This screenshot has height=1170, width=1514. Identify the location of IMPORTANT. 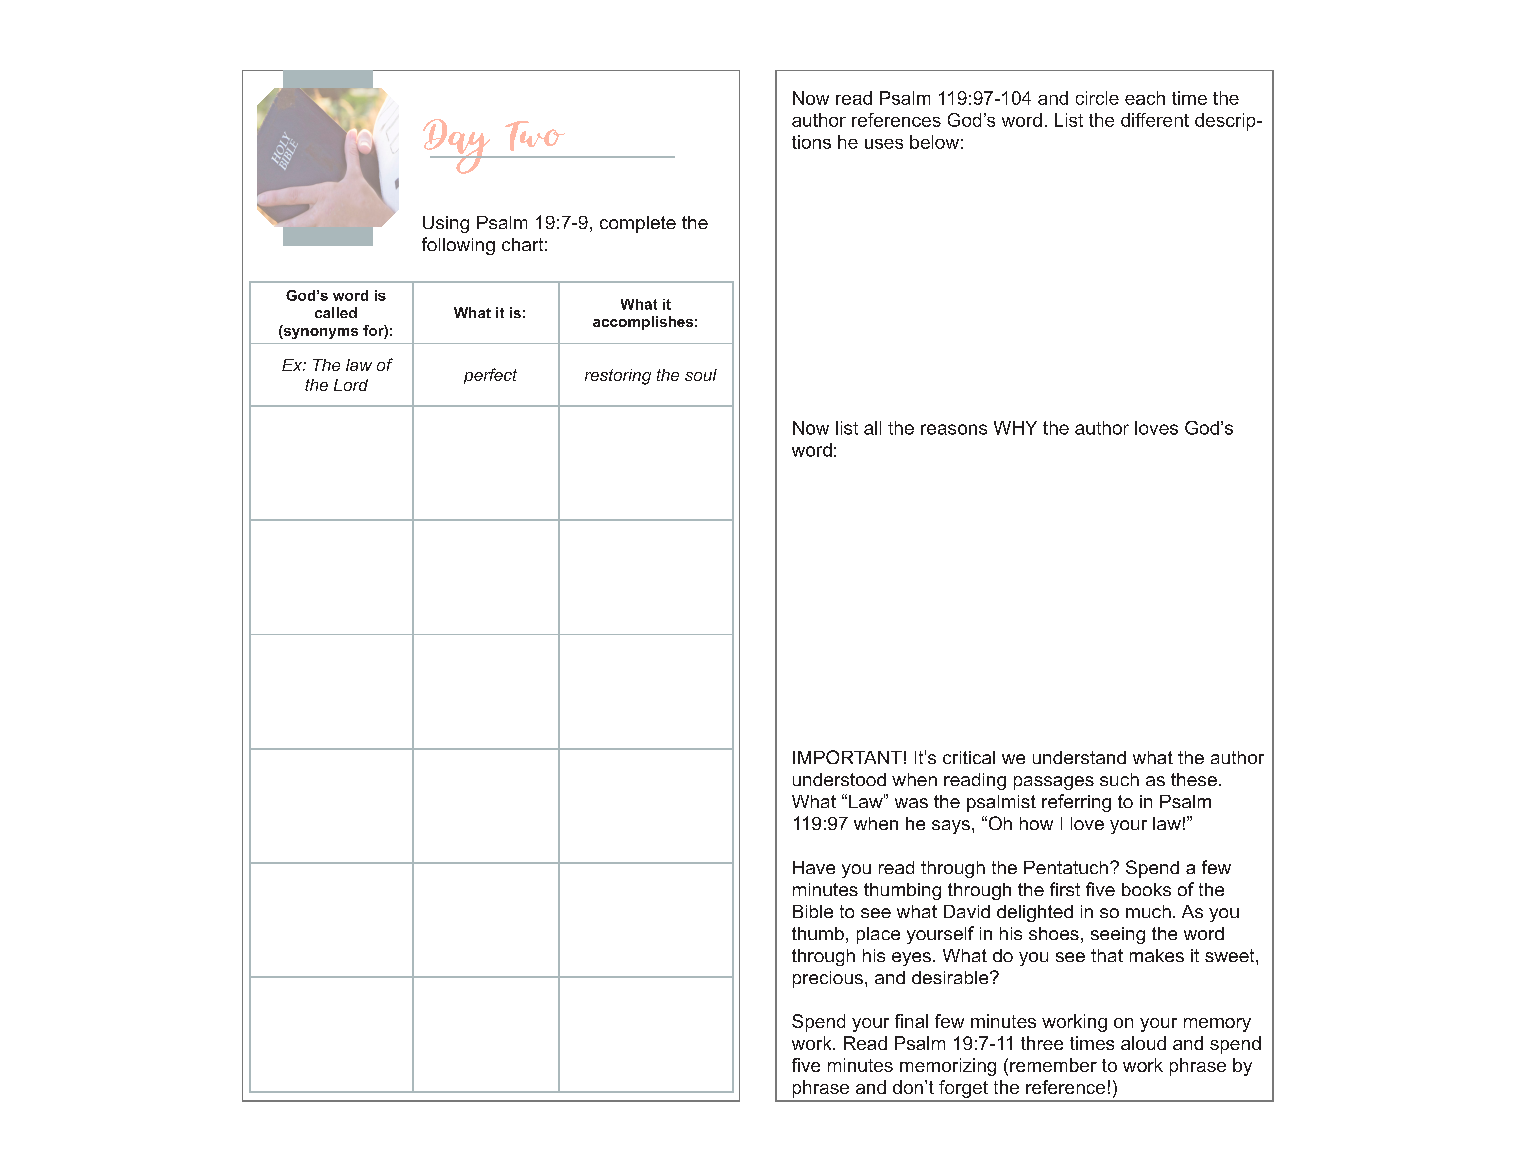
(847, 757).
